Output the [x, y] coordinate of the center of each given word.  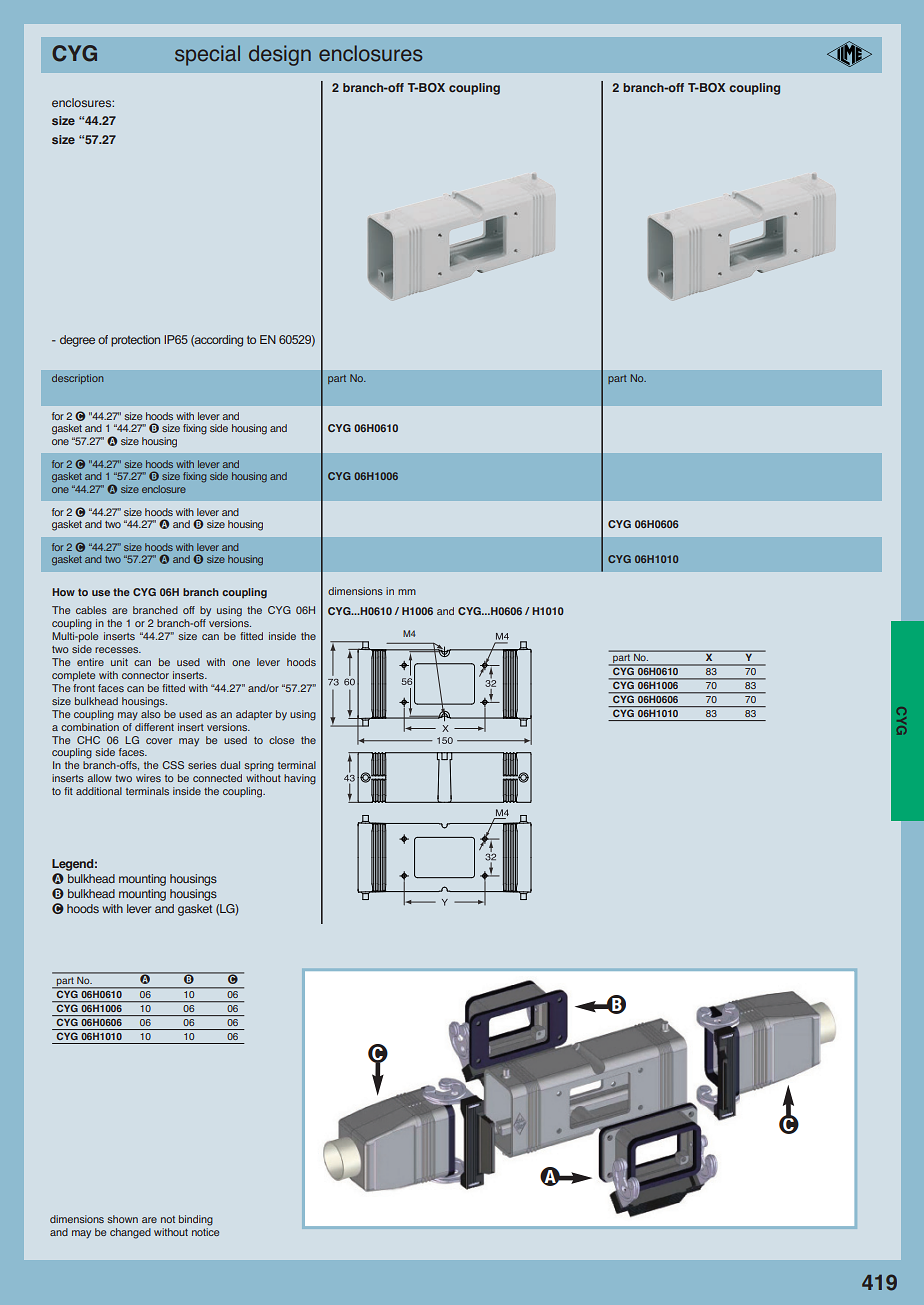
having [300, 779]
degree [77, 341]
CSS [173, 765]
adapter [254, 715]
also [151, 712]
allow [99, 778]
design [280, 55]
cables [91, 610]
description [77, 379]
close [281, 740]
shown [122, 1219]
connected [217, 778]
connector [145, 675]
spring [259, 766]
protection [135, 341]
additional [99, 791]
